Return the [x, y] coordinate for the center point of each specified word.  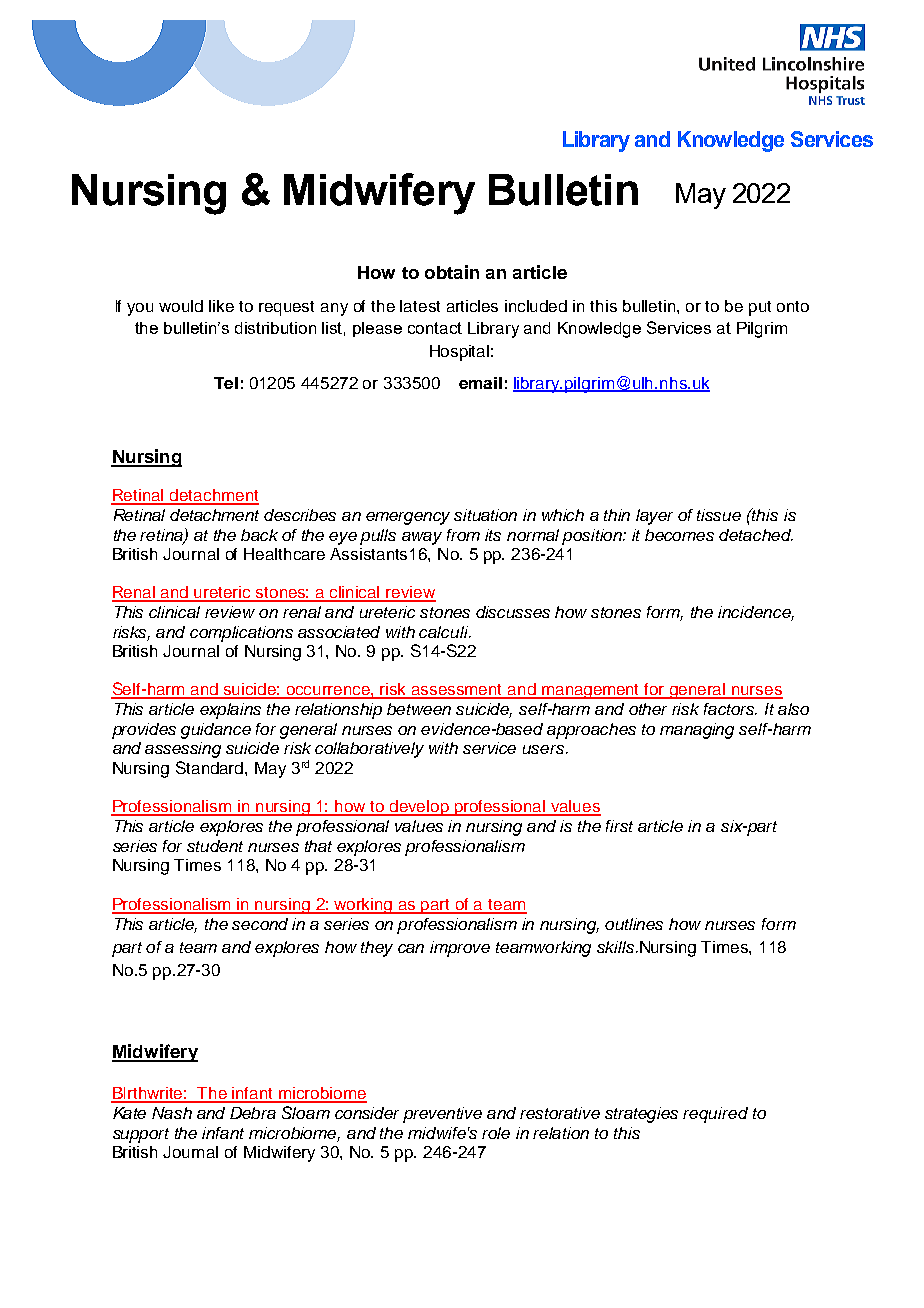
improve [460, 949]
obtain [452, 272]
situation [485, 515]
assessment [457, 691]
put [760, 308]
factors [730, 709]
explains [230, 711]
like [221, 306]
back [259, 535]
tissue [719, 515]
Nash [172, 1113]
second [260, 924]
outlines [634, 924]
